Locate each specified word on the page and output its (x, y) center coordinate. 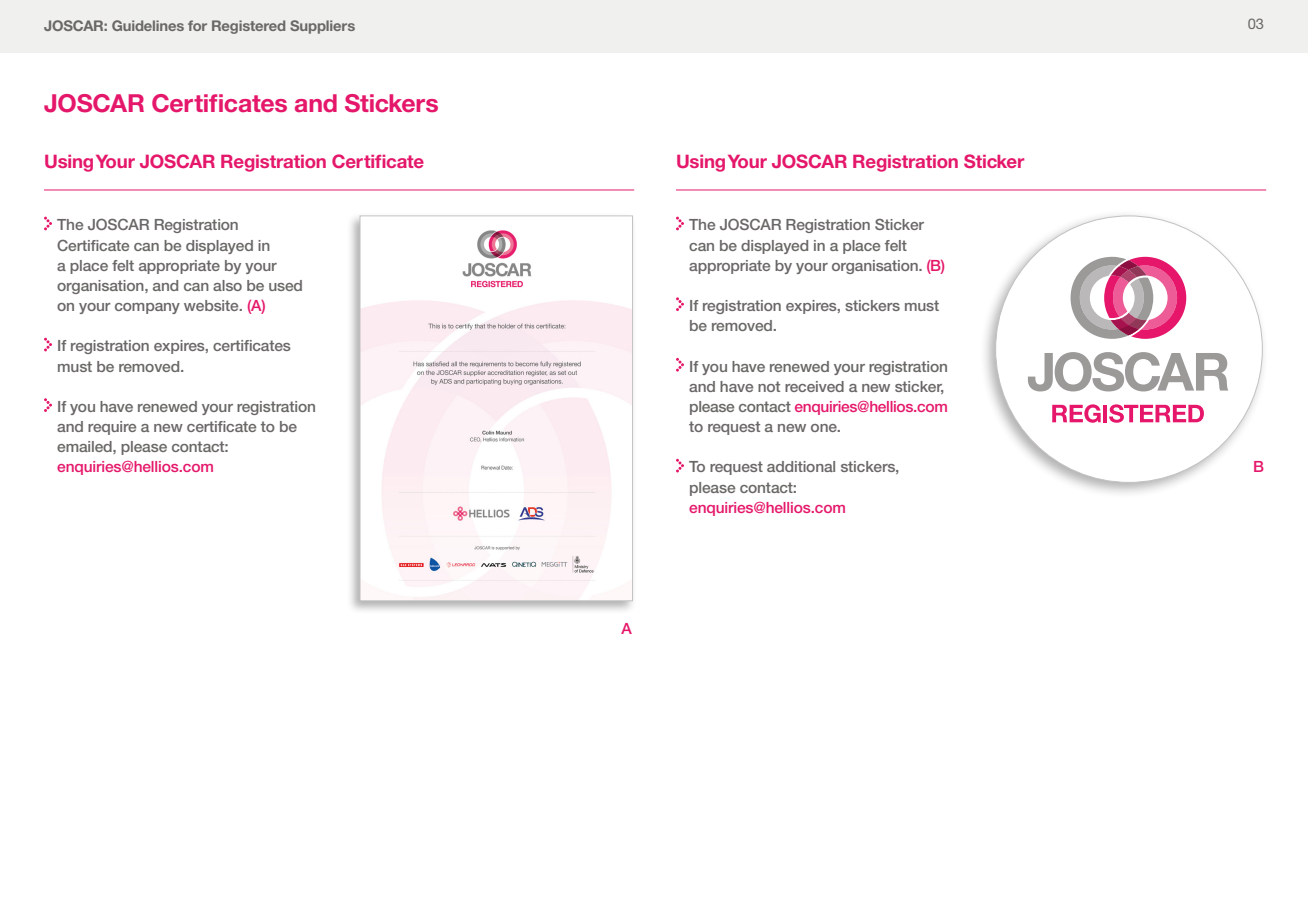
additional (801, 466)
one (825, 428)
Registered (248, 27)
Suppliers (322, 27)
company (147, 308)
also (227, 285)
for (197, 25)
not (769, 386)
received (814, 386)
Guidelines (148, 25)
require (112, 428)
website (212, 305)
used (285, 285)
